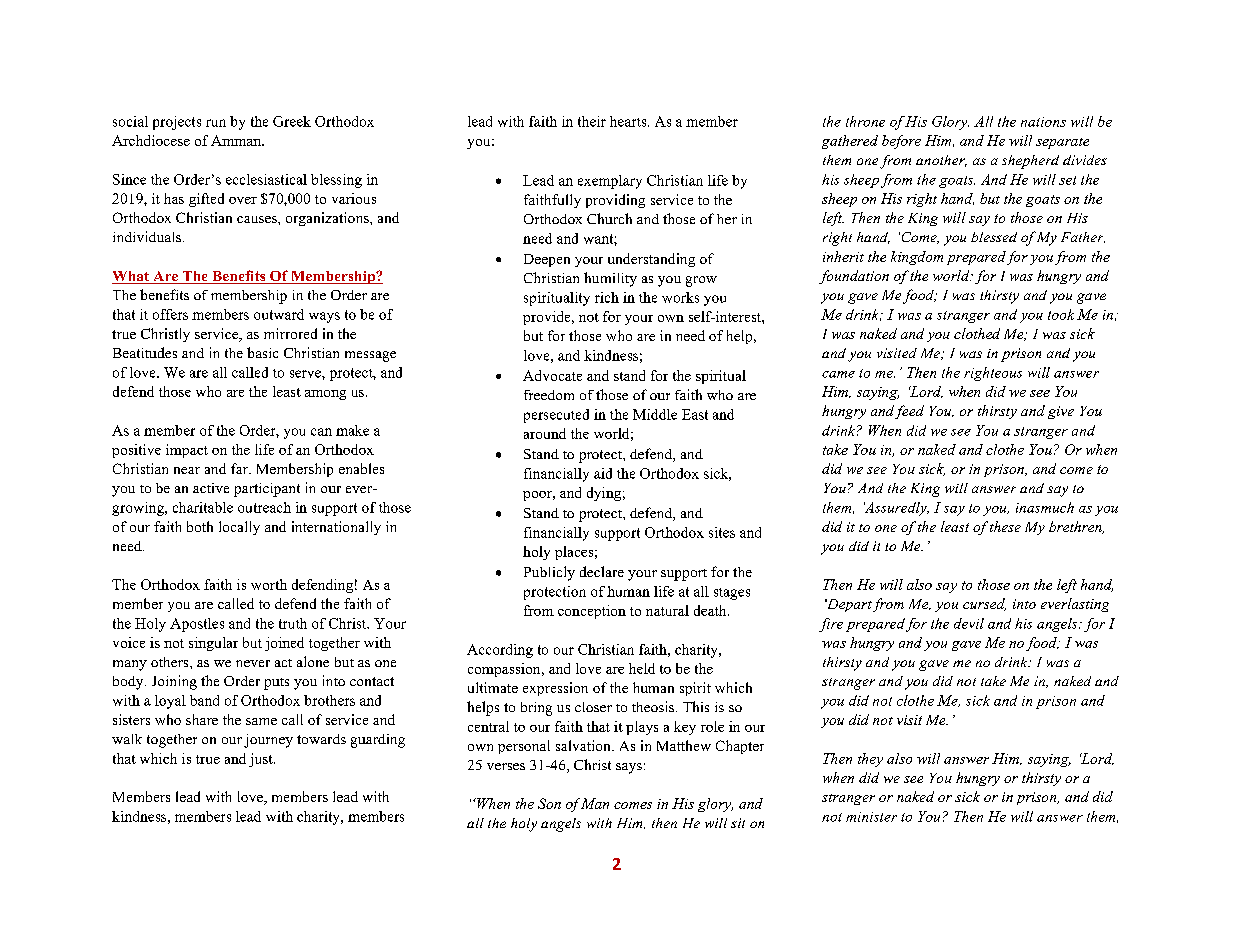 This screenshot has height=952, width=1233. Describe the element at coordinates (607, 297) in the screenshot. I see `rich` at that location.
